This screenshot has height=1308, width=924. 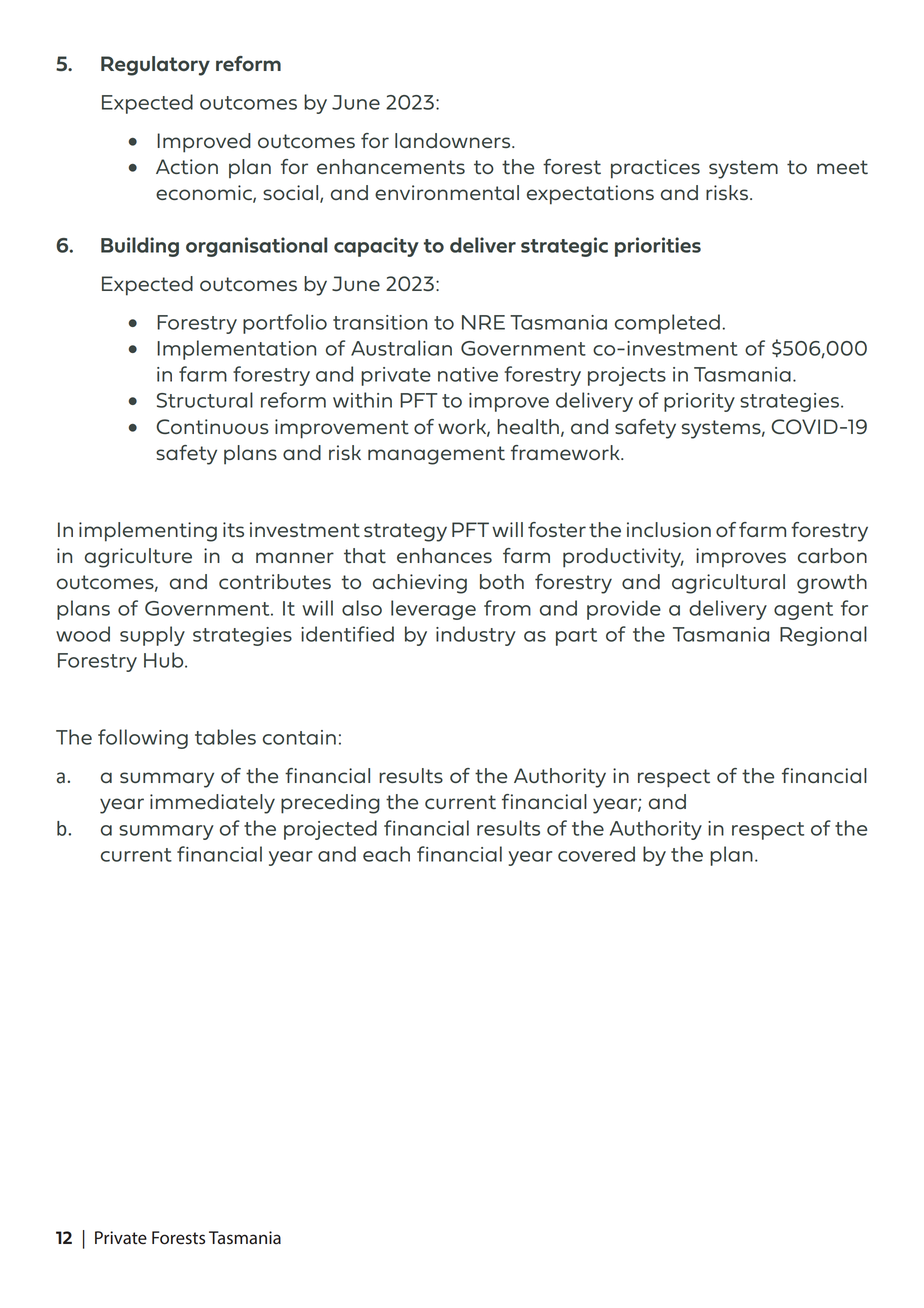 I want to click on Regulatory, so click(x=155, y=66).
